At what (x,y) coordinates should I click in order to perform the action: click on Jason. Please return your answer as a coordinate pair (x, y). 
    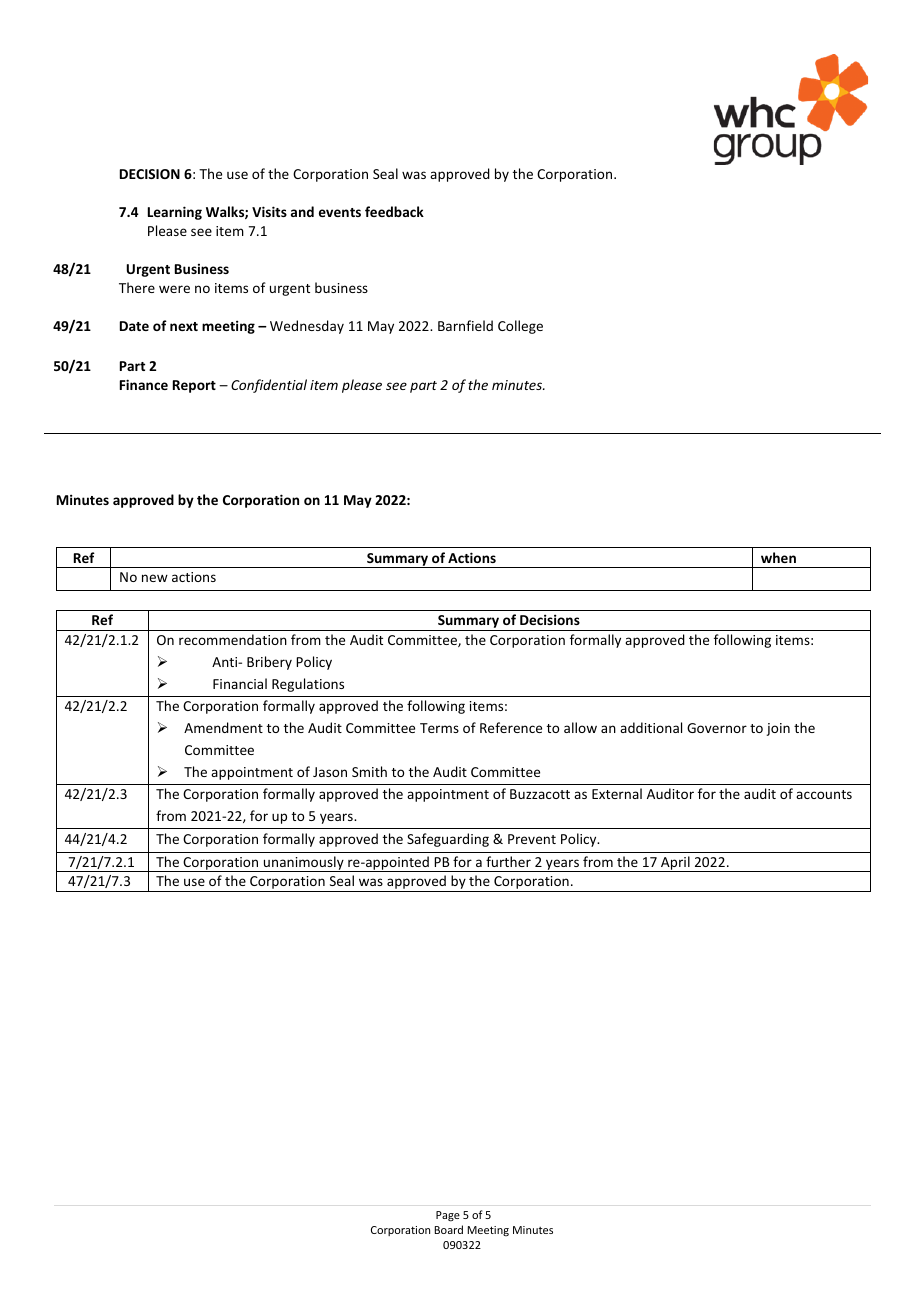
    Looking at the image, I should click on (330, 772).
